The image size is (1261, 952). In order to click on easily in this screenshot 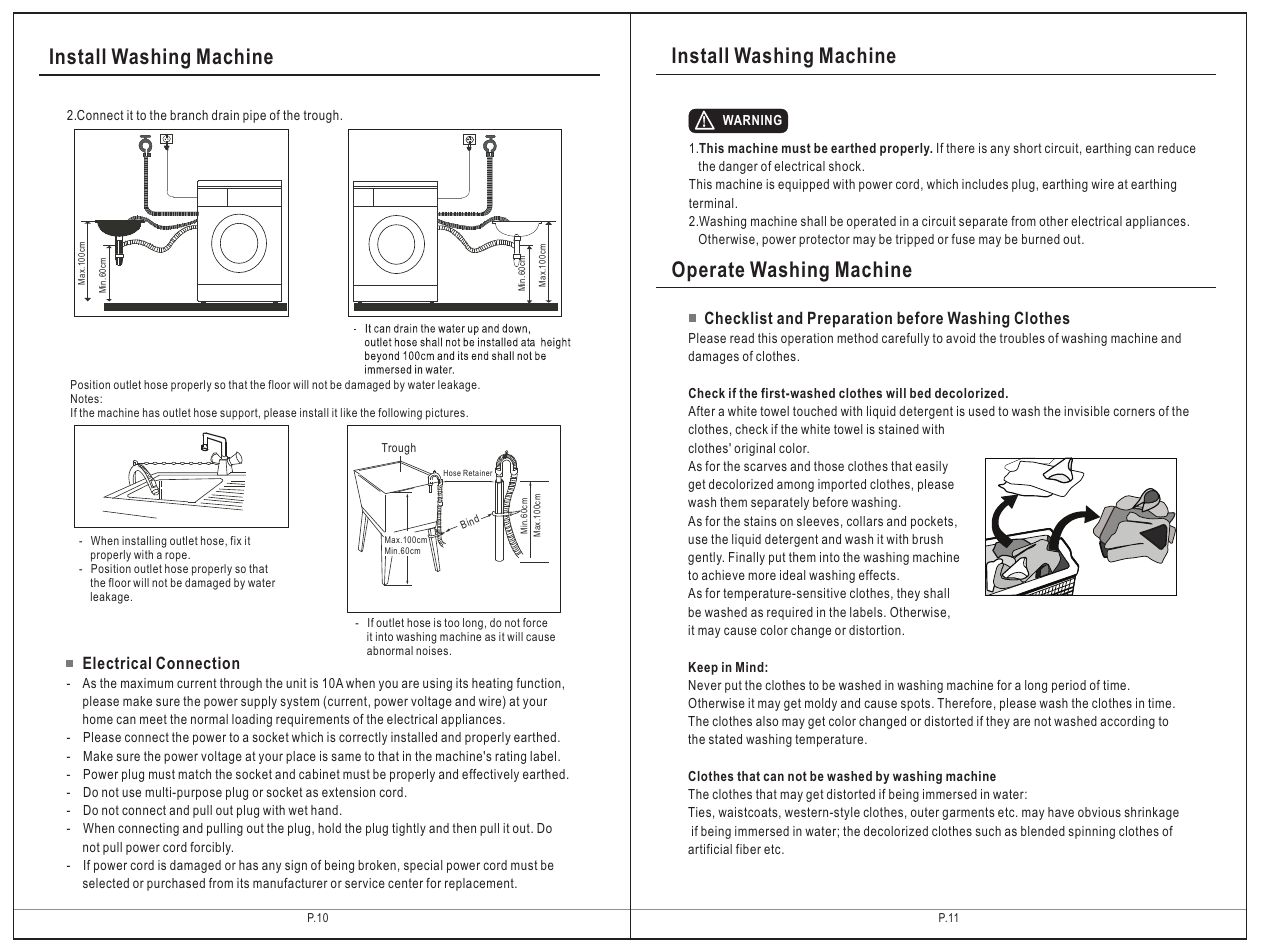, I will do `click(931, 467)`.
